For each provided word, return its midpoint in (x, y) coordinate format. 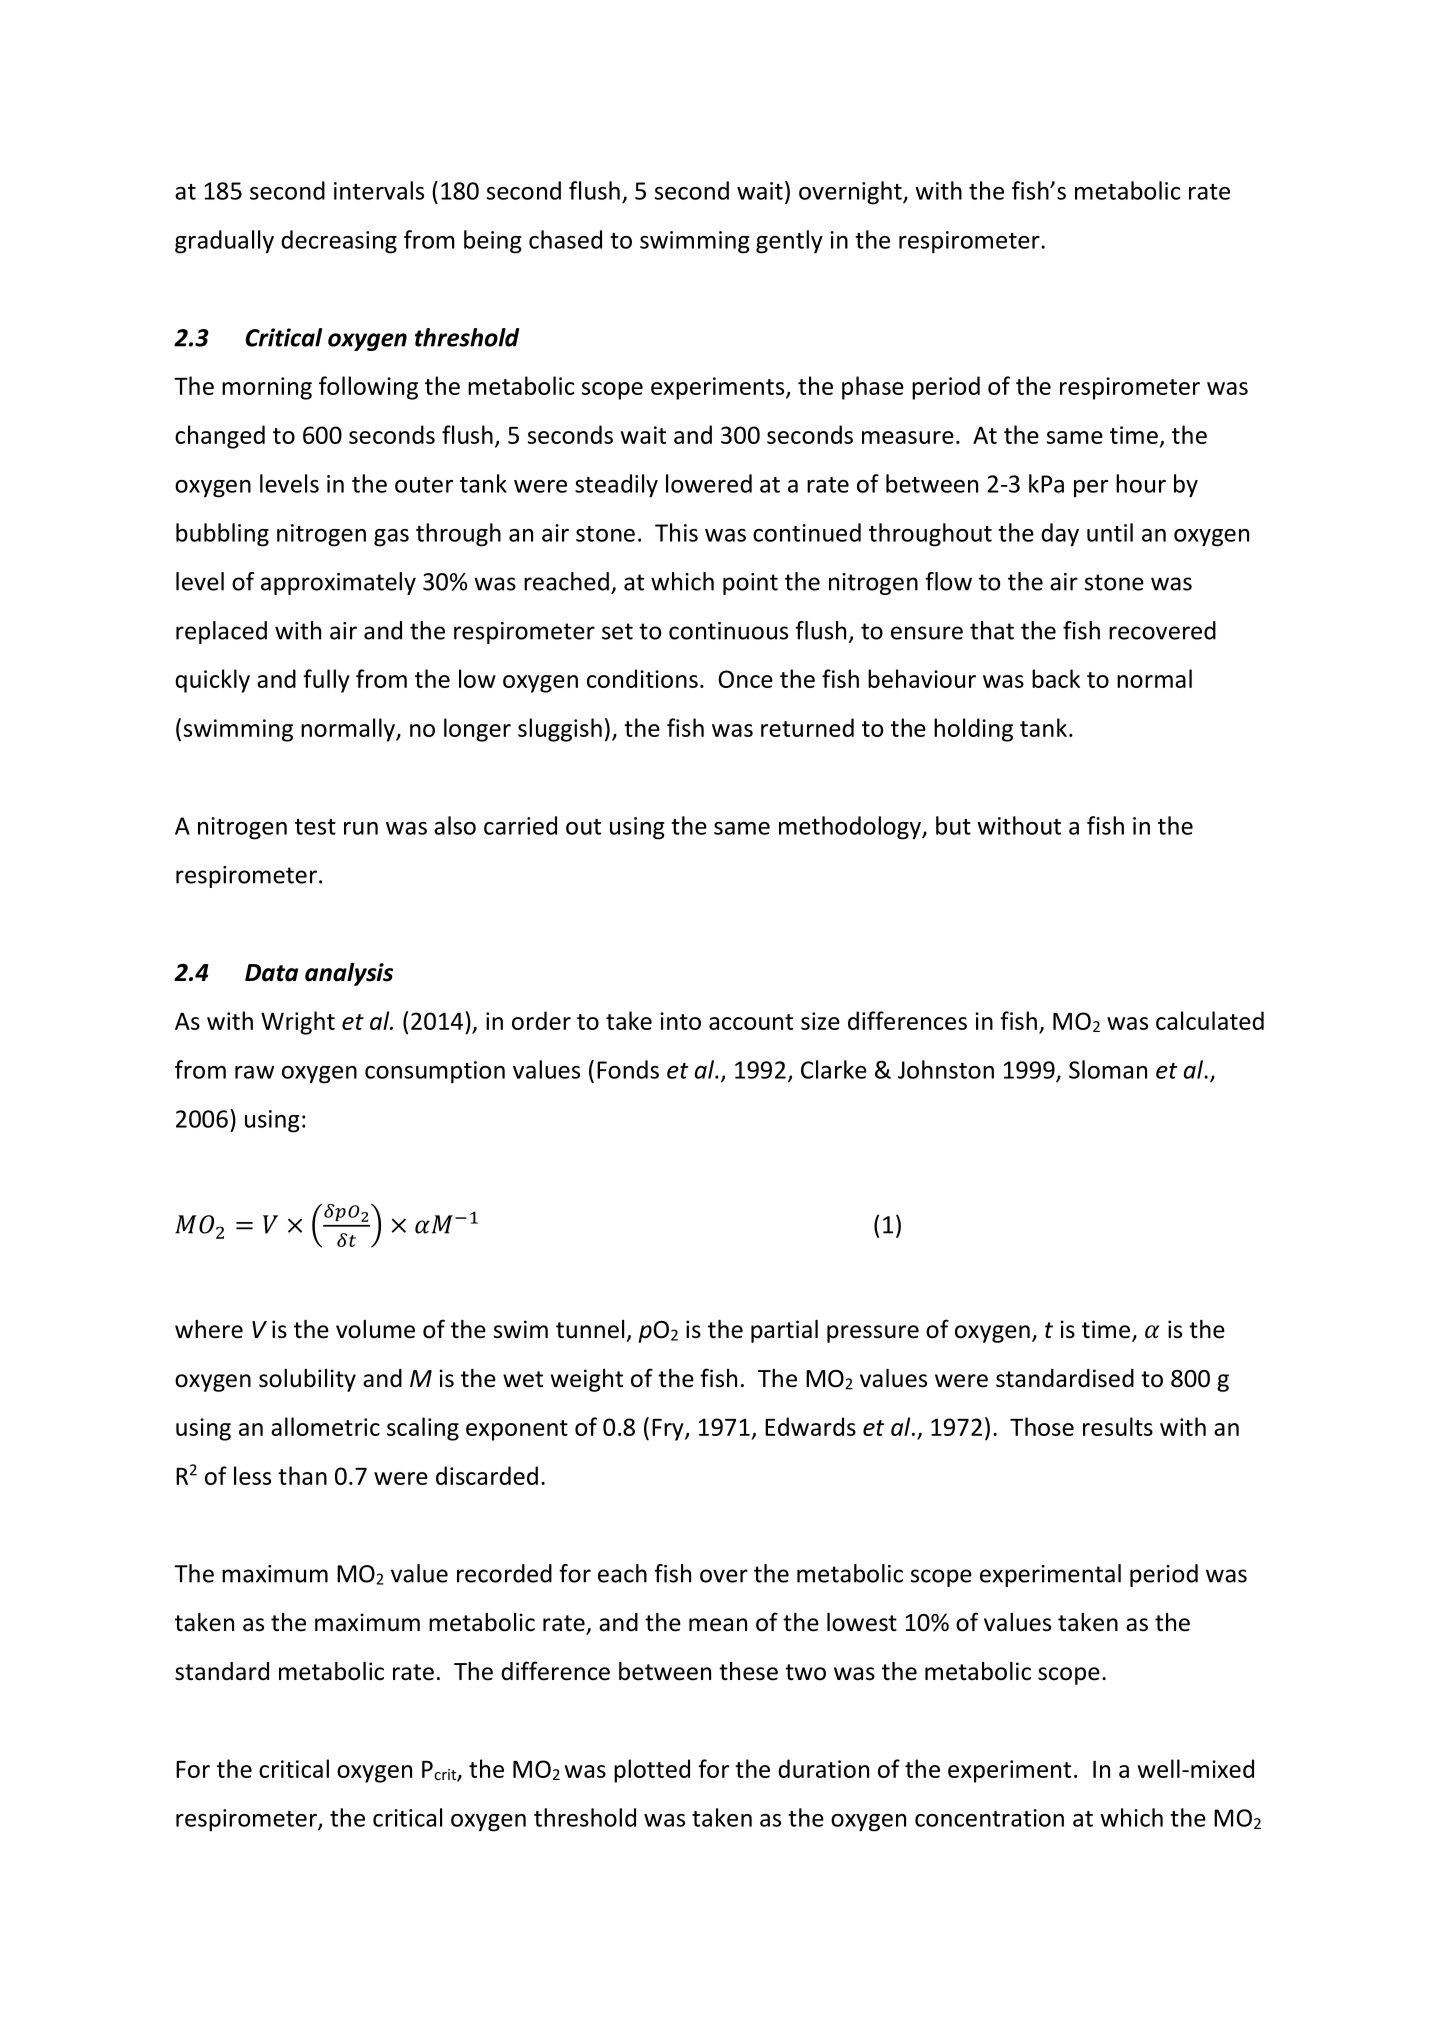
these (748, 1671)
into (680, 1021)
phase (873, 388)
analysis (349, 974)
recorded (504, 1573)
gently (789, 242)
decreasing (339, 242)
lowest (862, 1622)
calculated (1210, 1020)
